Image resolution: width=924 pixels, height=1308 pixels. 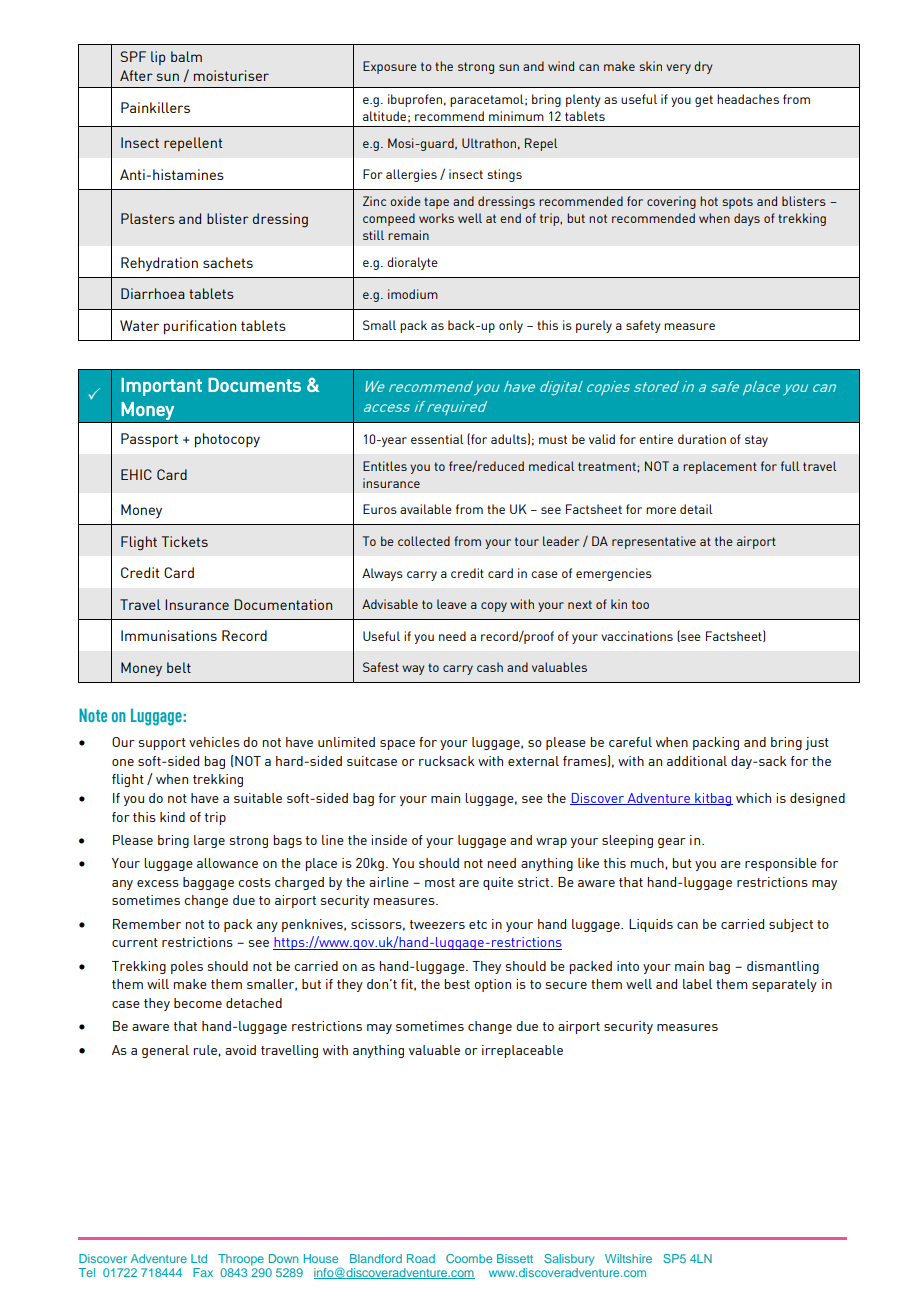 What do you see at coordinates (516, 116) in the screenshot?
I see `minimum` at bounding box center [516, 116].
